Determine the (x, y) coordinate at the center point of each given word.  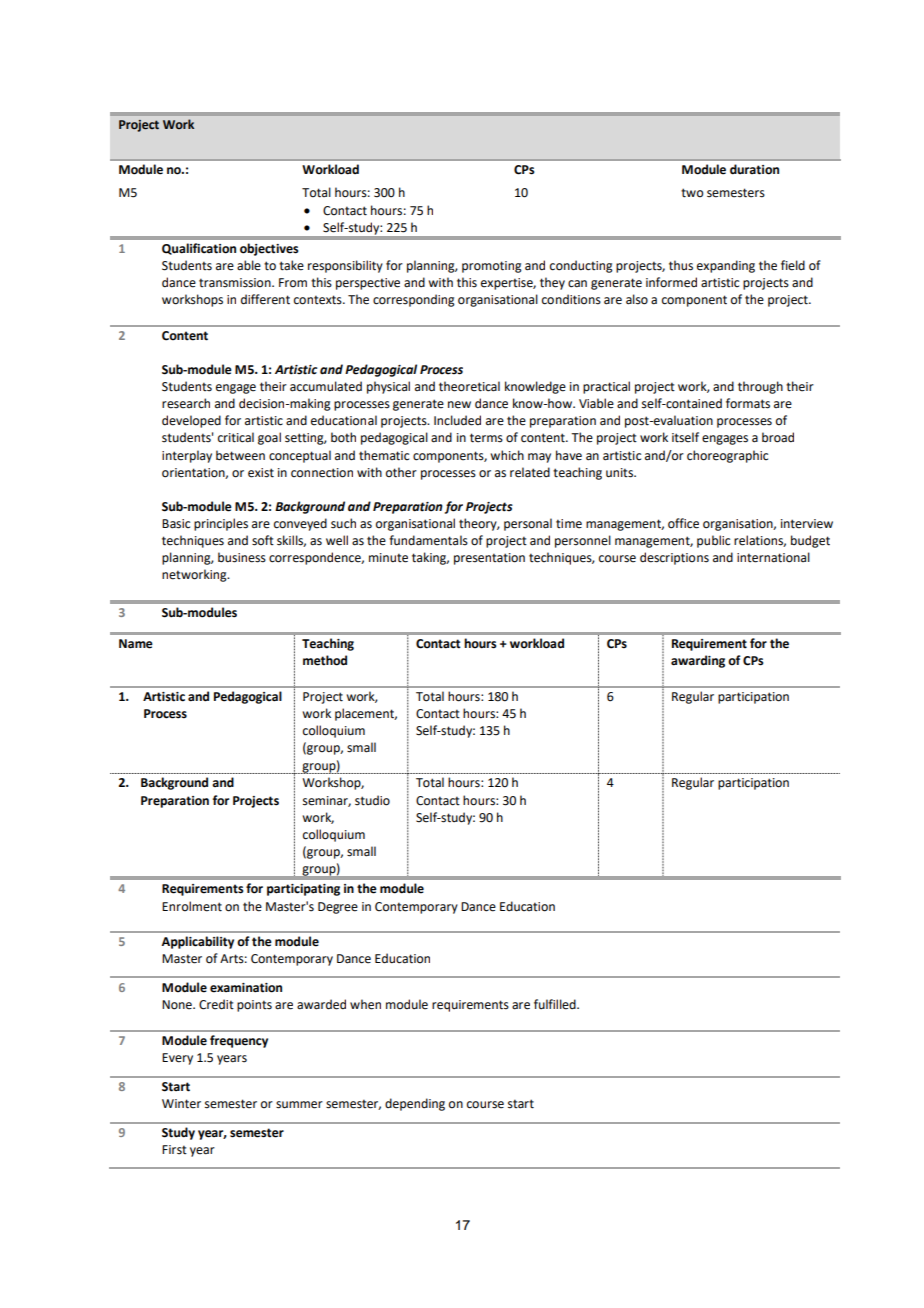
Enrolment (192, 906)
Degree (338, 908)
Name (136, 644)
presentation (489, 559)
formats (748, 403)
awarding (698, 661)
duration (754, 169)
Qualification (199, 249)
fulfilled (556, 1004)
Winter (181, 1104)
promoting (492, 267)
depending (415, 1104)
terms (486, 438)
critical (236, 437)
